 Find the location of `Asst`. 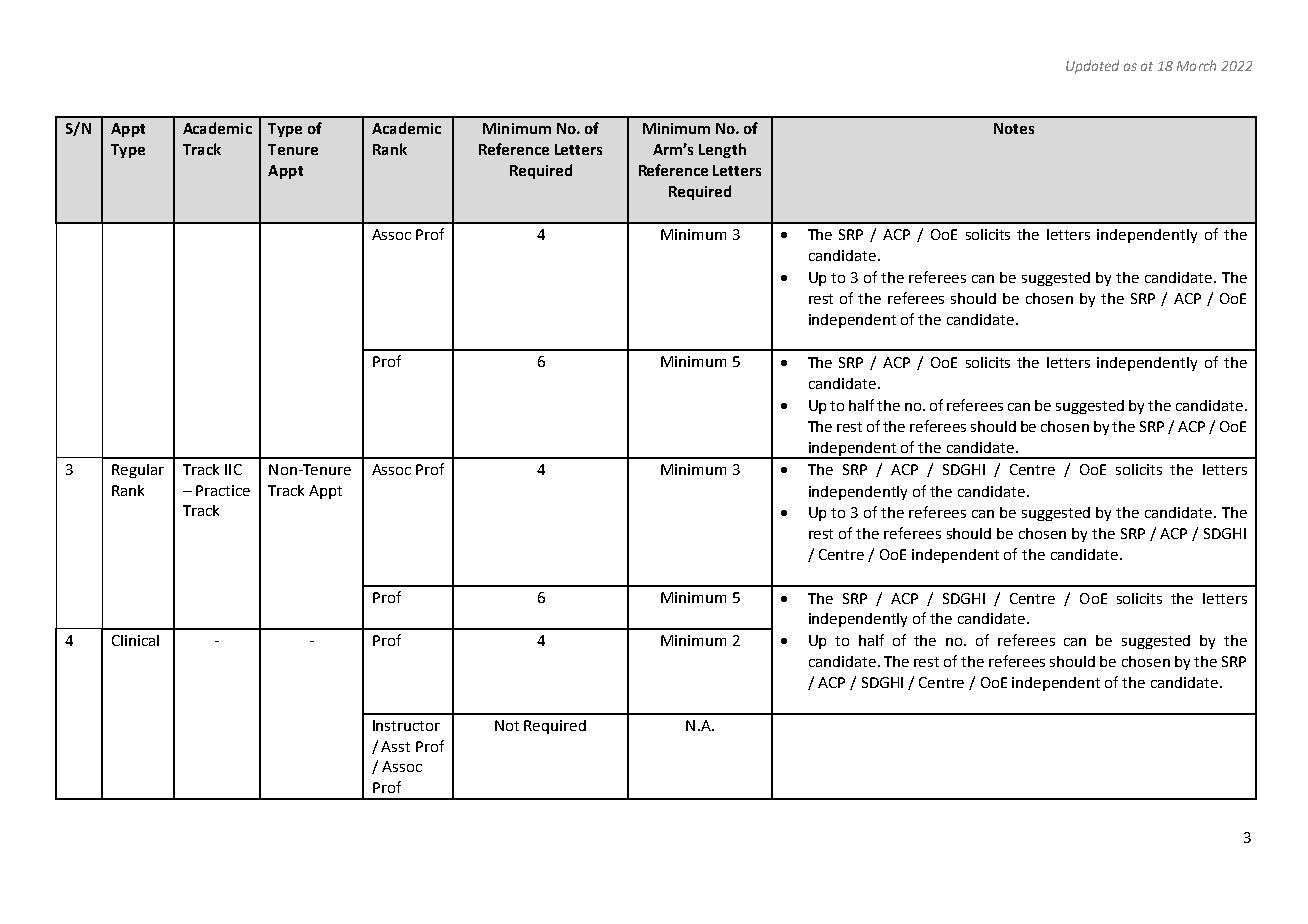

Asst is located at coordinates (395, 746).
